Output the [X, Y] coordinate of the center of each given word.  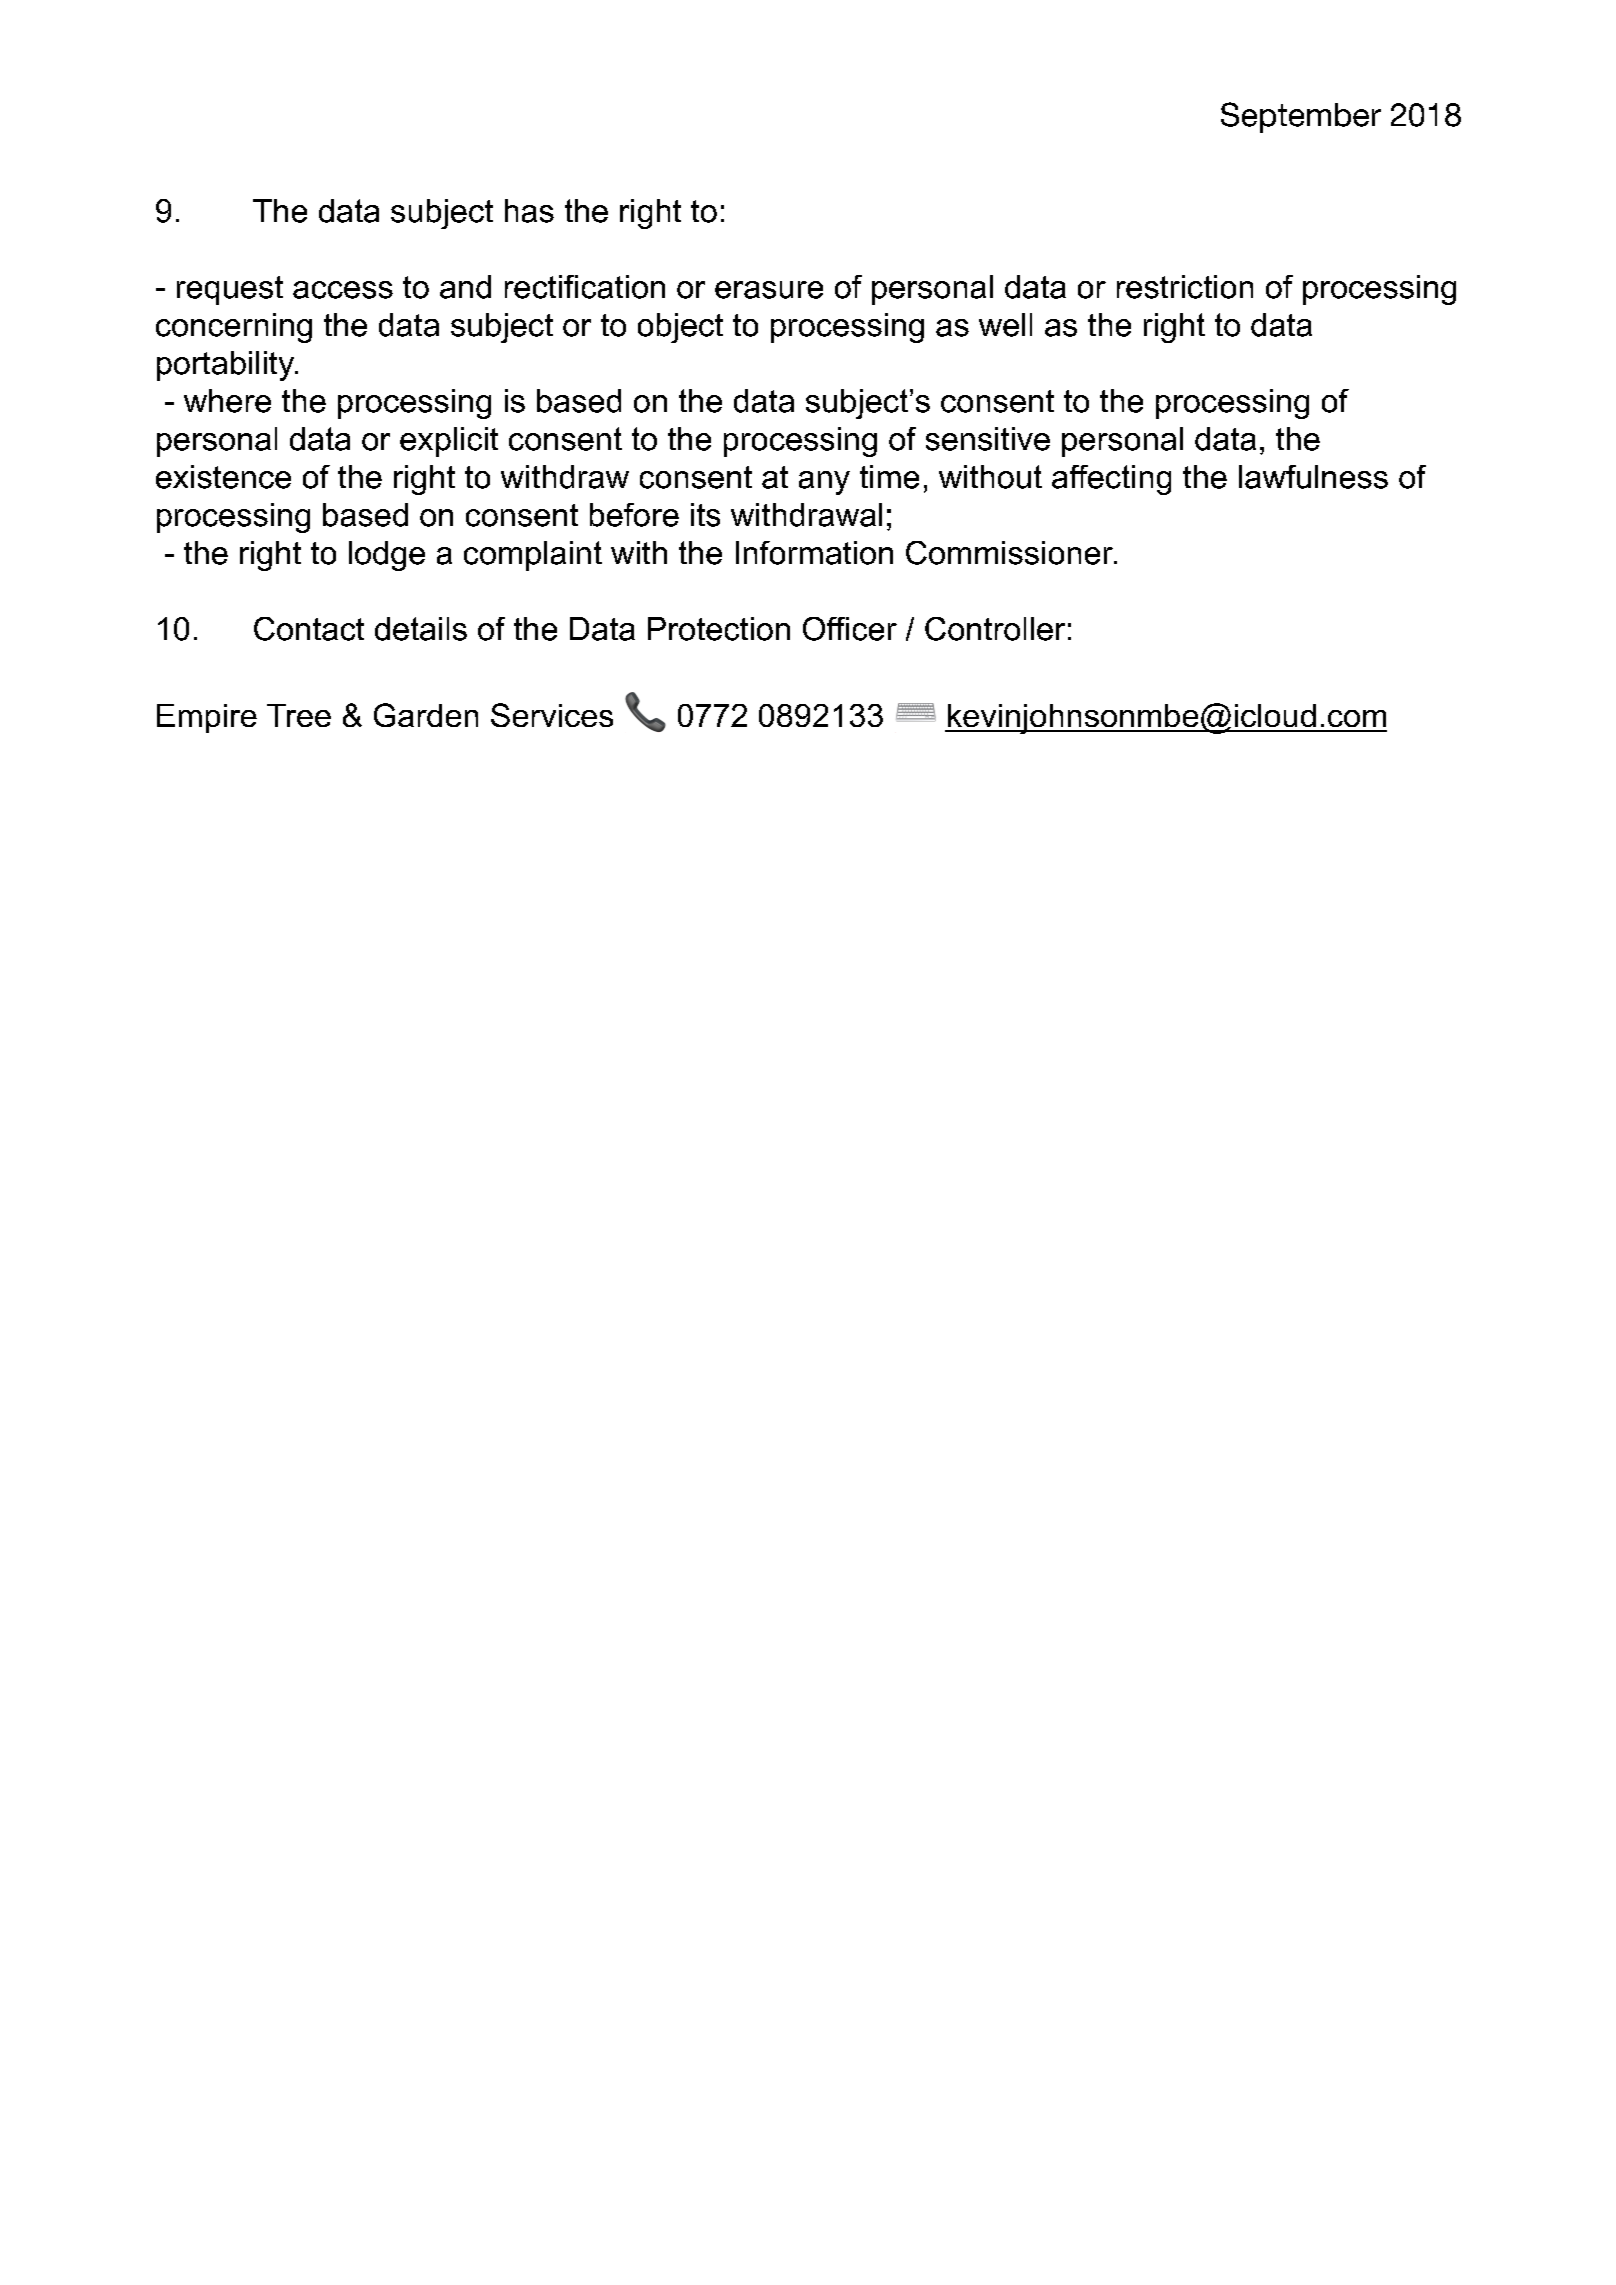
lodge [387, 556]
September [1301, 117]
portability [226, 366]
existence [223, 477]
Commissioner [1011, 553]
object [680, 328]
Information [814, 553]
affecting [1111, 480]
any [824, 483]
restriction [1185, 287]
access [343, 290]
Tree [299, 715]
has [529, 211]
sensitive [988, 439]
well [1005, 325]
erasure [769, 290]
